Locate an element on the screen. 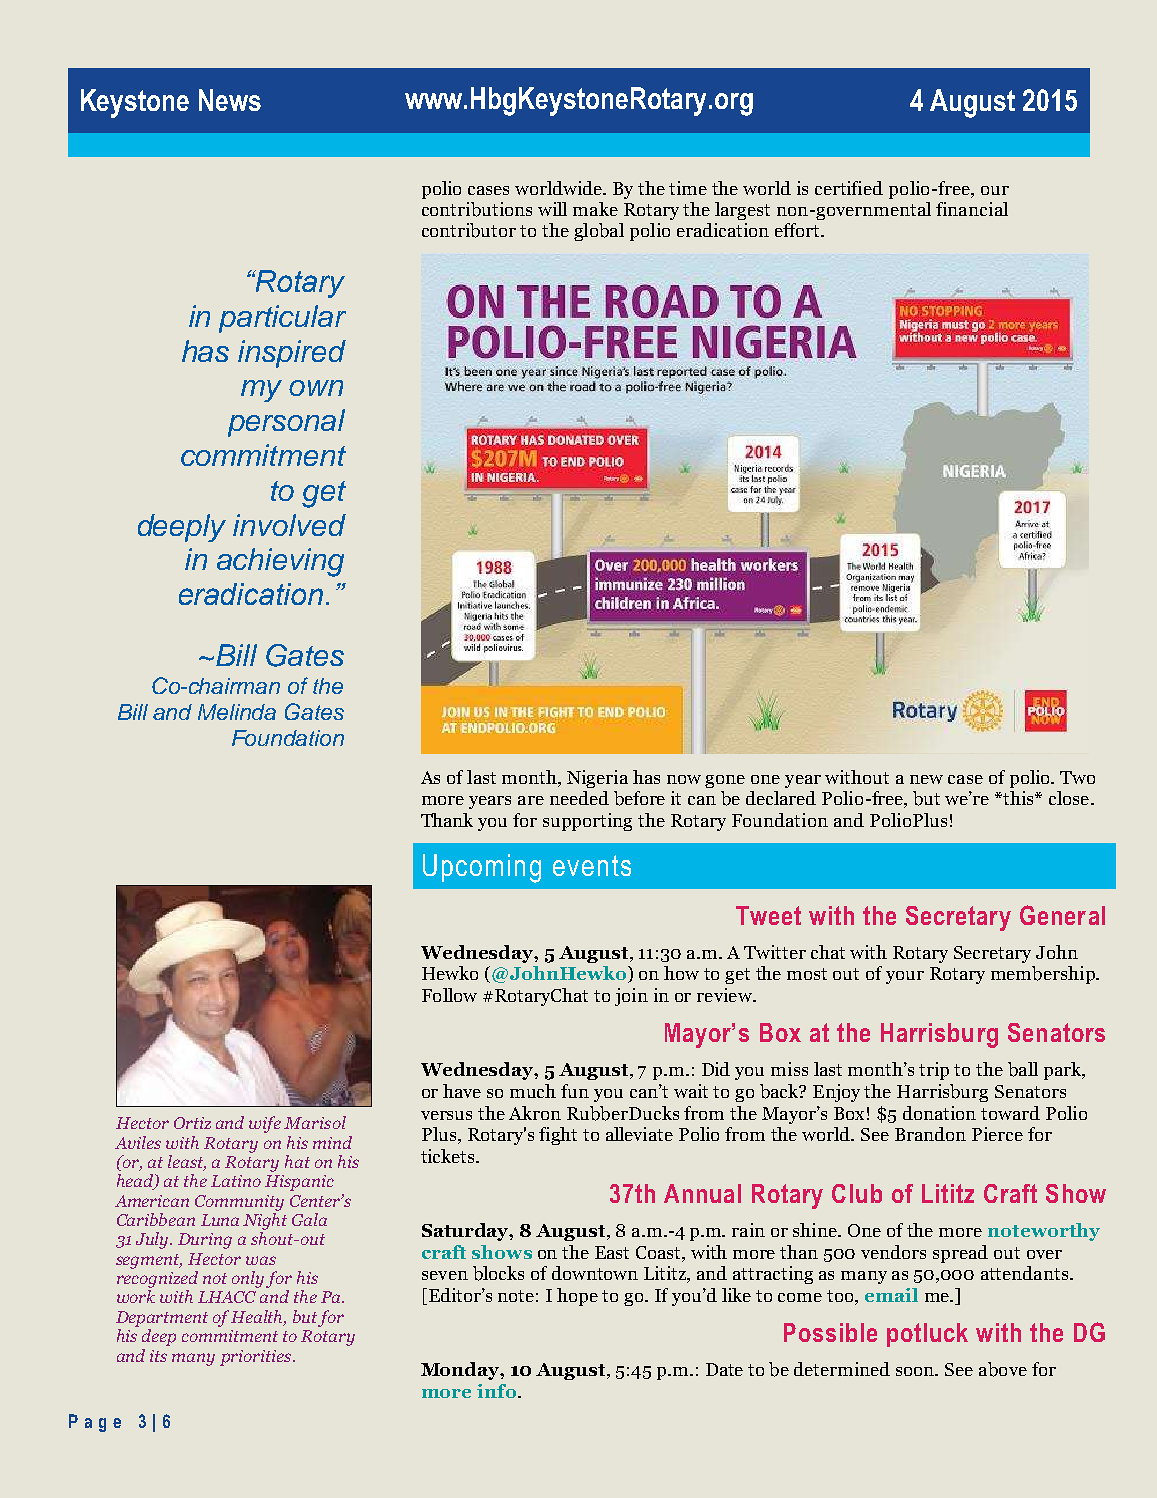 The width and height of the screenshot is (1157, 1498). Follow is located at coordinates (449, 995).
